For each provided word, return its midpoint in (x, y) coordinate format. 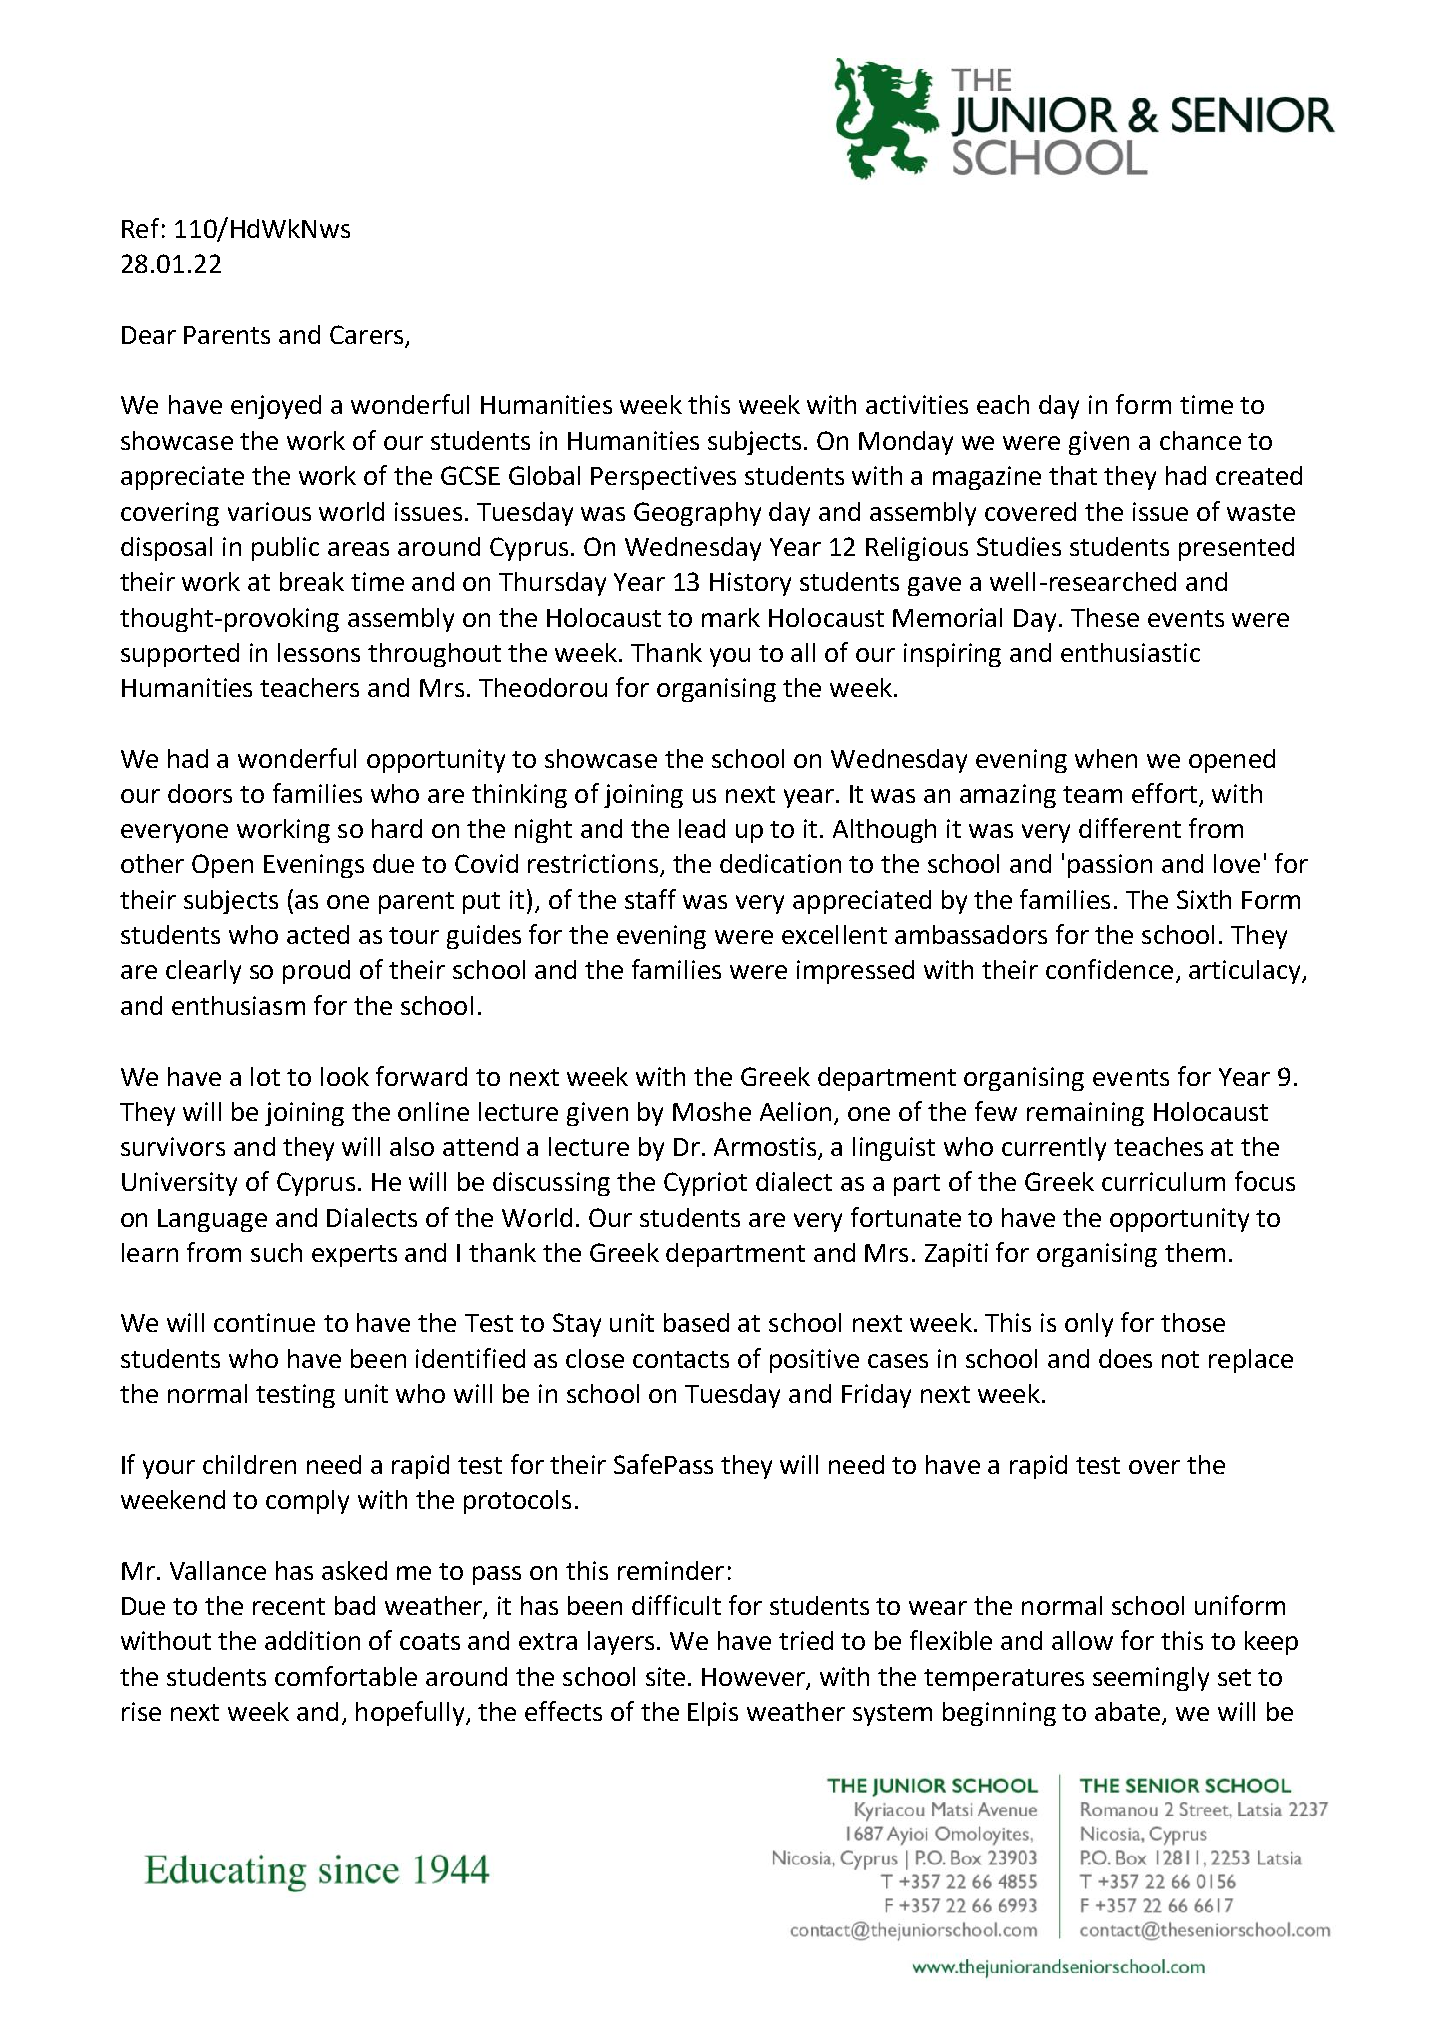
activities (917, 404)
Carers (368, 336)
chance (1200, 440)
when (1106, 758)
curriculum (1163, 1181)
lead (702, 828)
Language (212, 1220)
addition (312, 1640)
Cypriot (705, 1184)
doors (200, 793)
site (665, 1676)
